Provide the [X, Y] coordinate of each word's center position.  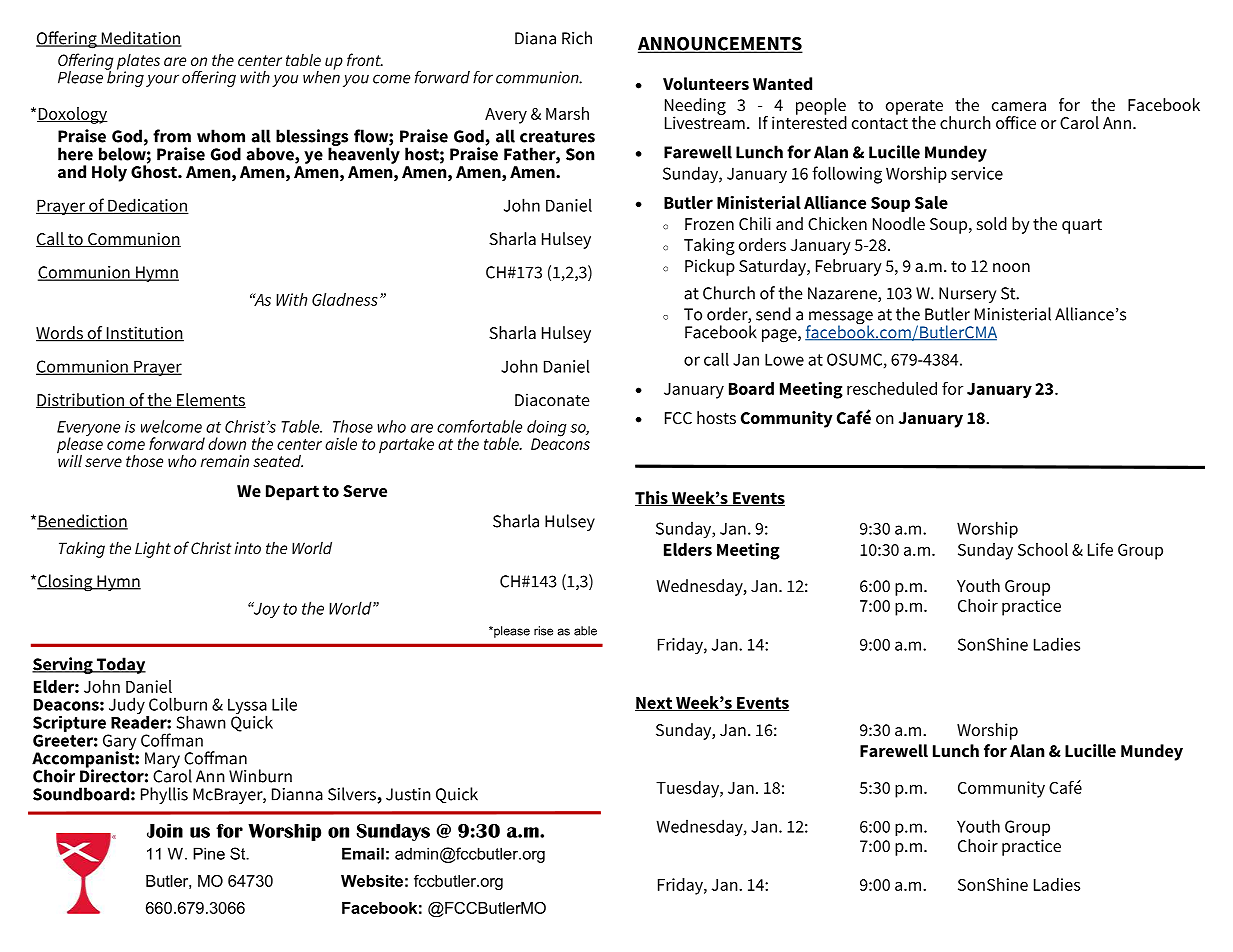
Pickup [710, 267]
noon [1011, 268]
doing [547, 429]
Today [120, 665]
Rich [577, 38]
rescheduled [892, 388]
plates [138, 63]
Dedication [147, 206]
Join [165, 830]
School [1043, 549]
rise [543, 631]
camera [1019, 106]
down [227, 443]
